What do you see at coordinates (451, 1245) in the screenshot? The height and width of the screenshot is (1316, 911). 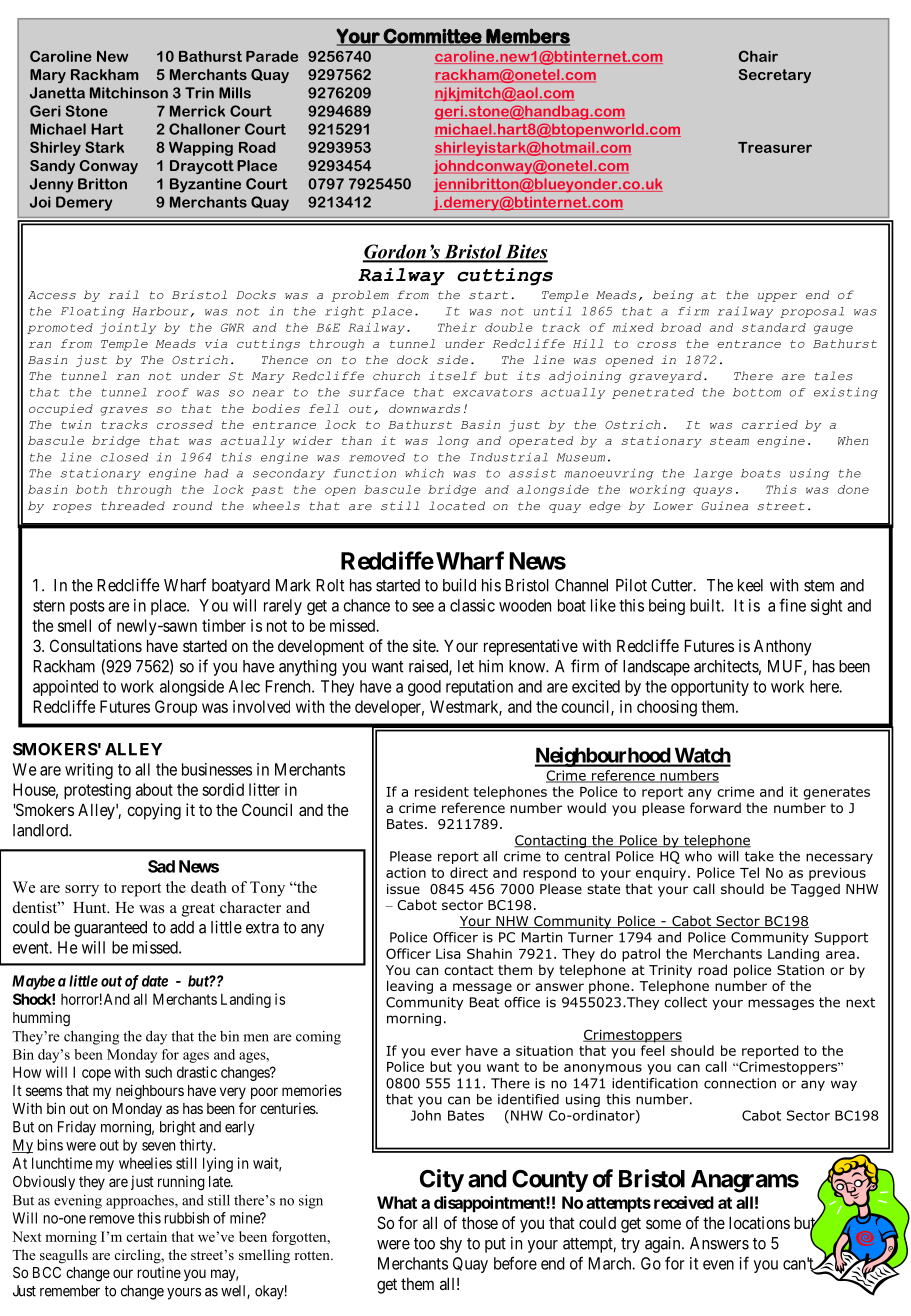 I see `shy` at bounding box center [451, 1245].
